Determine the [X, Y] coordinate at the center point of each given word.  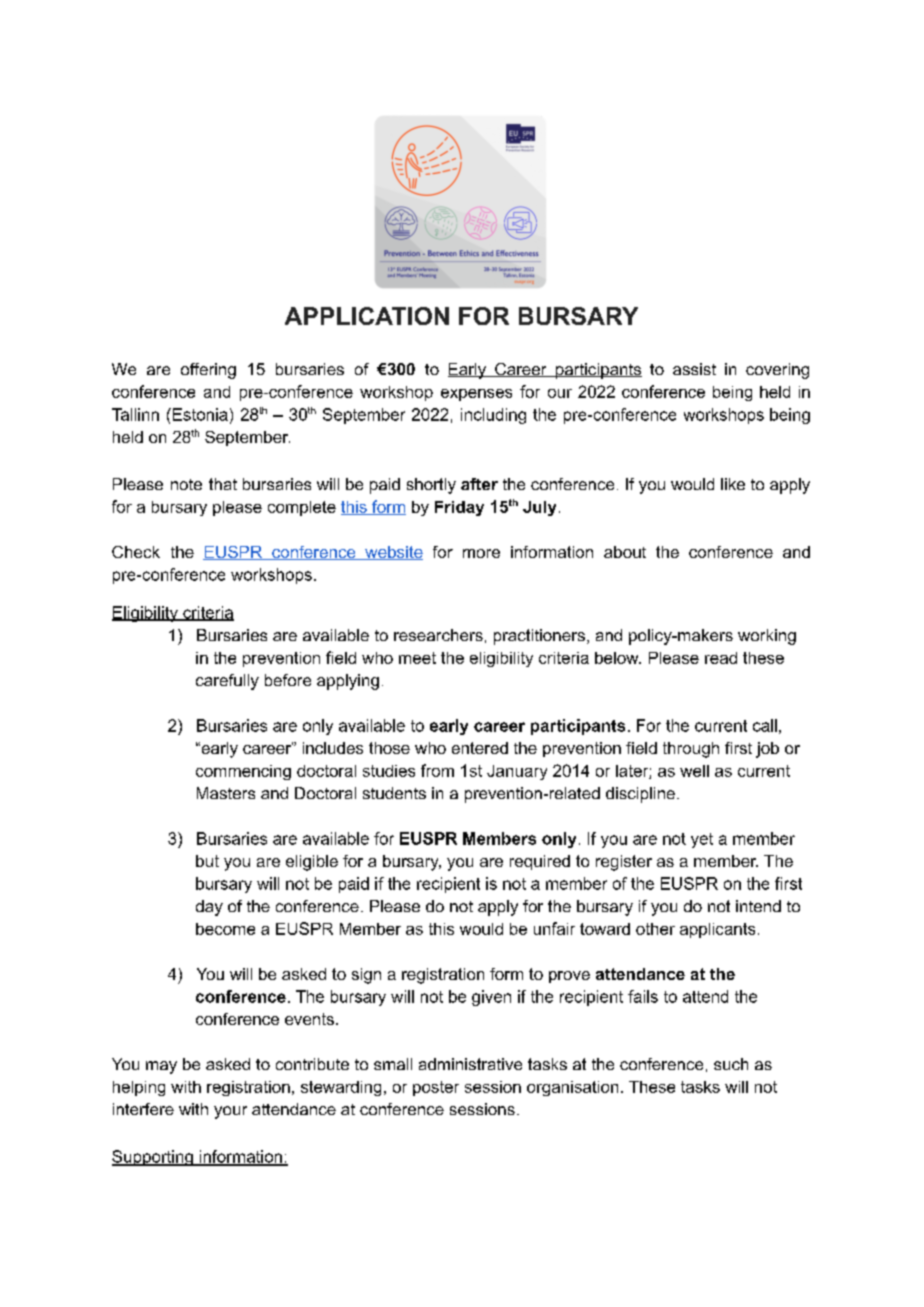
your [230, 1112]
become [225, 929]
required [540, 862]
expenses [476, 395]
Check [136, 552]
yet [702, 840]
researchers [438, 635]
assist [694, 369]
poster [436, 1088]
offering [208, 371]
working [767, 637]
